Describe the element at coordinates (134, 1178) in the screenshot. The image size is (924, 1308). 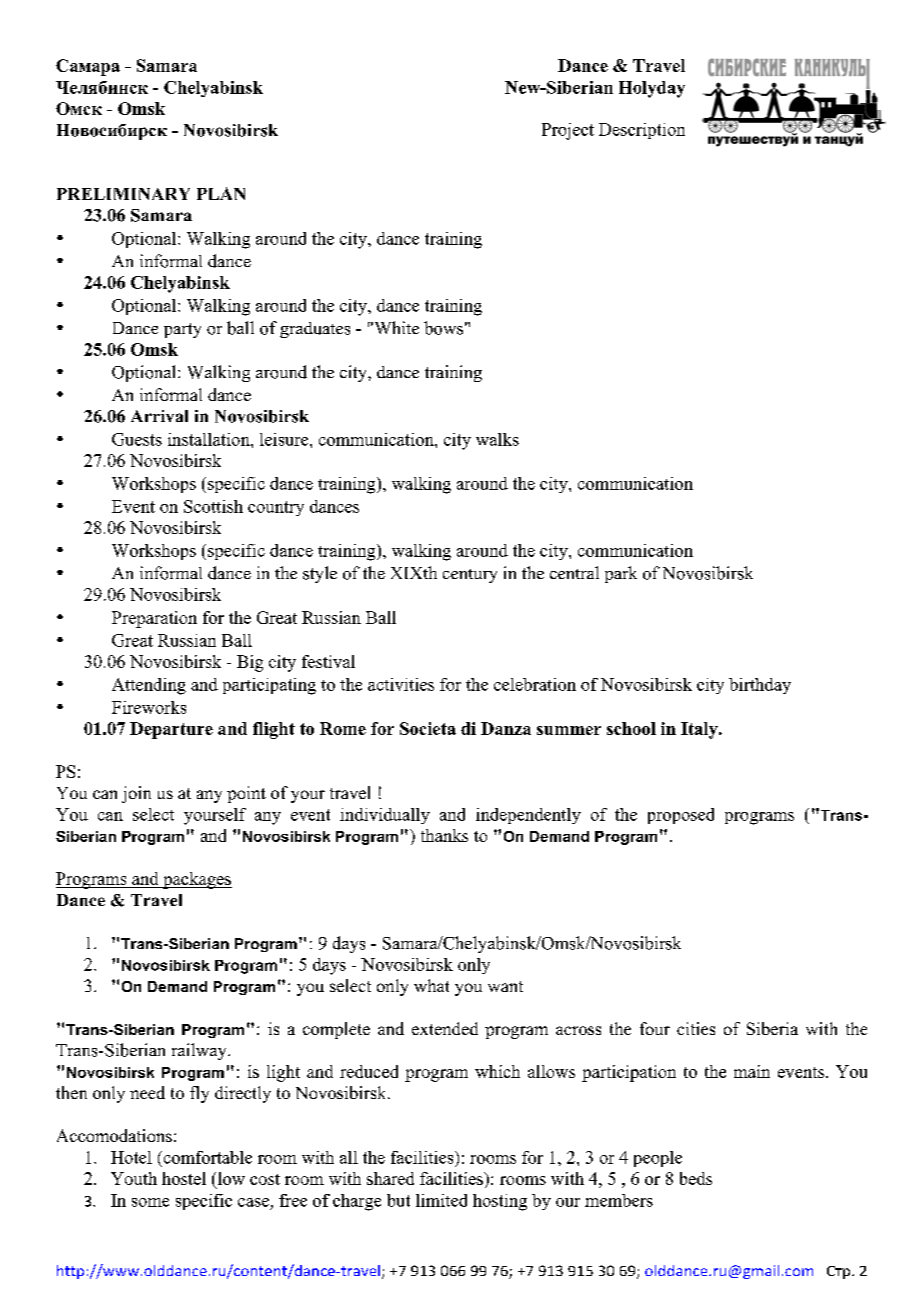
I see `Youth` at that location.
